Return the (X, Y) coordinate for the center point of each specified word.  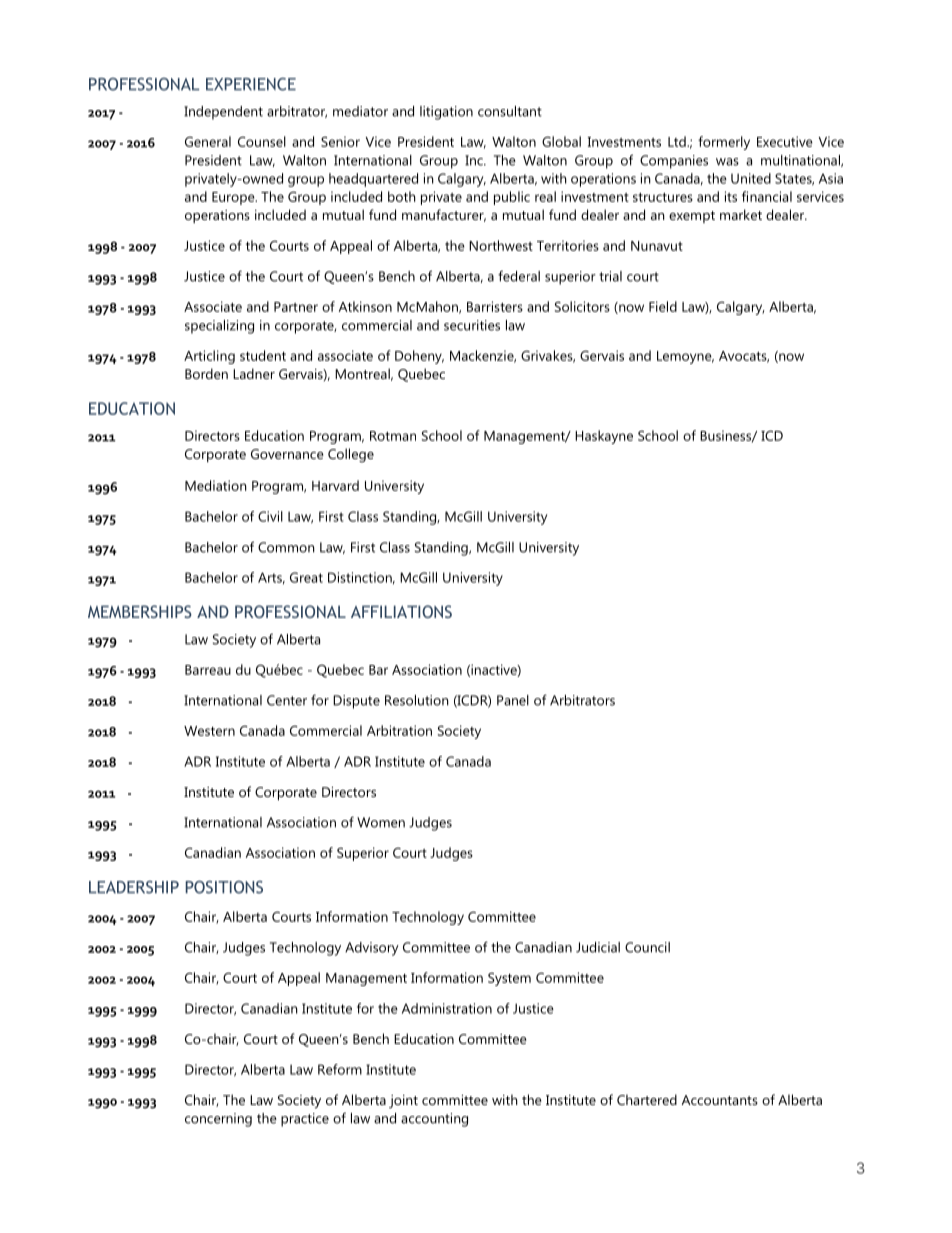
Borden (206, 373)
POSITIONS (224, 887)
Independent (223, 113)
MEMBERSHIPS (140, 611)
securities (472, 325)
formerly (724, 143)
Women (381, 822)
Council (647, 947)
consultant (510, 111)
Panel (513, 700)
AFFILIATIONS (401, 611)
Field (663, 306)
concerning (218, 1120)
